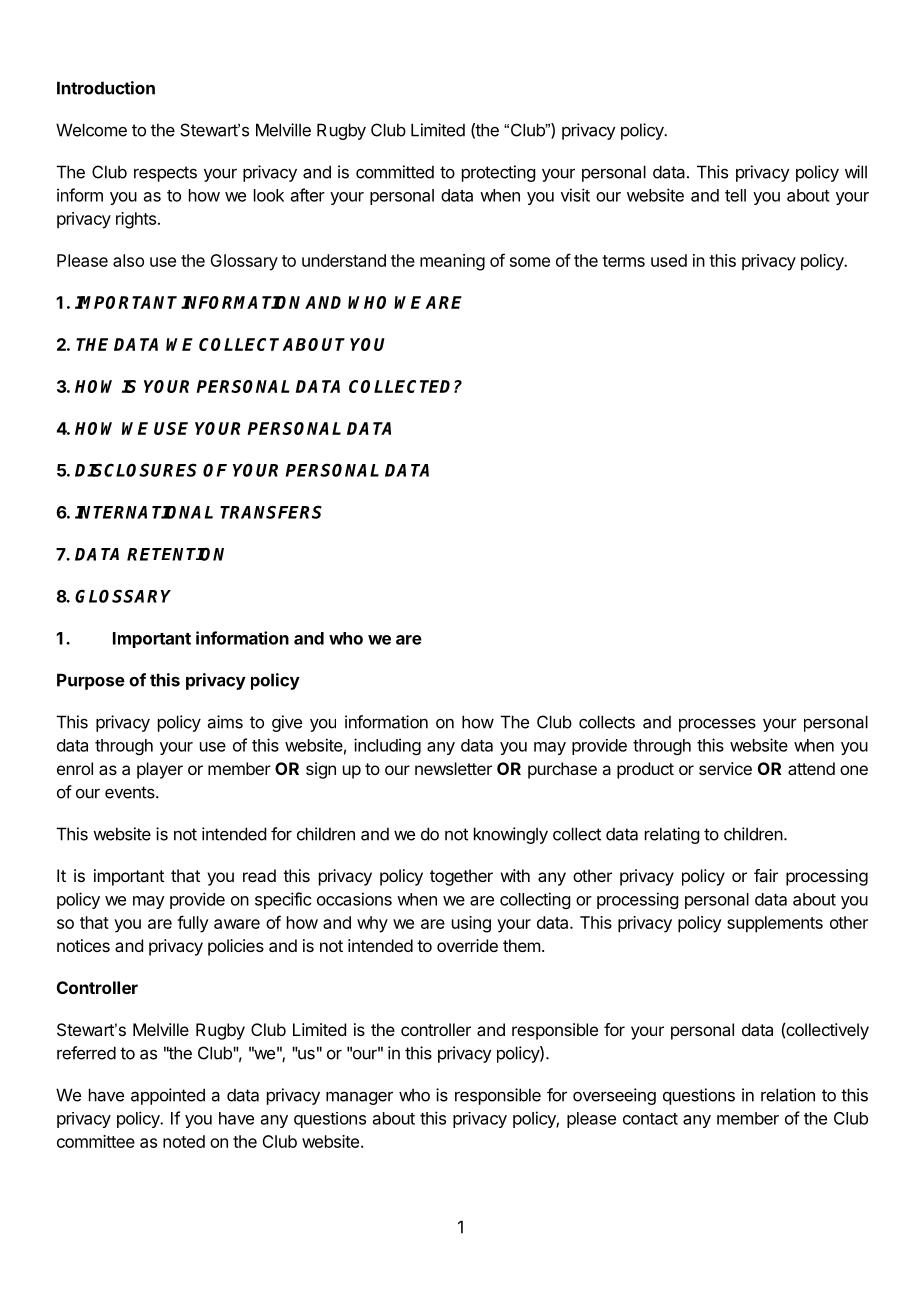 The width and height of the screenshot is (924, 1308). Describe the element at coordinates (735, 195) in the screenshot. I see `tell` at that location.
